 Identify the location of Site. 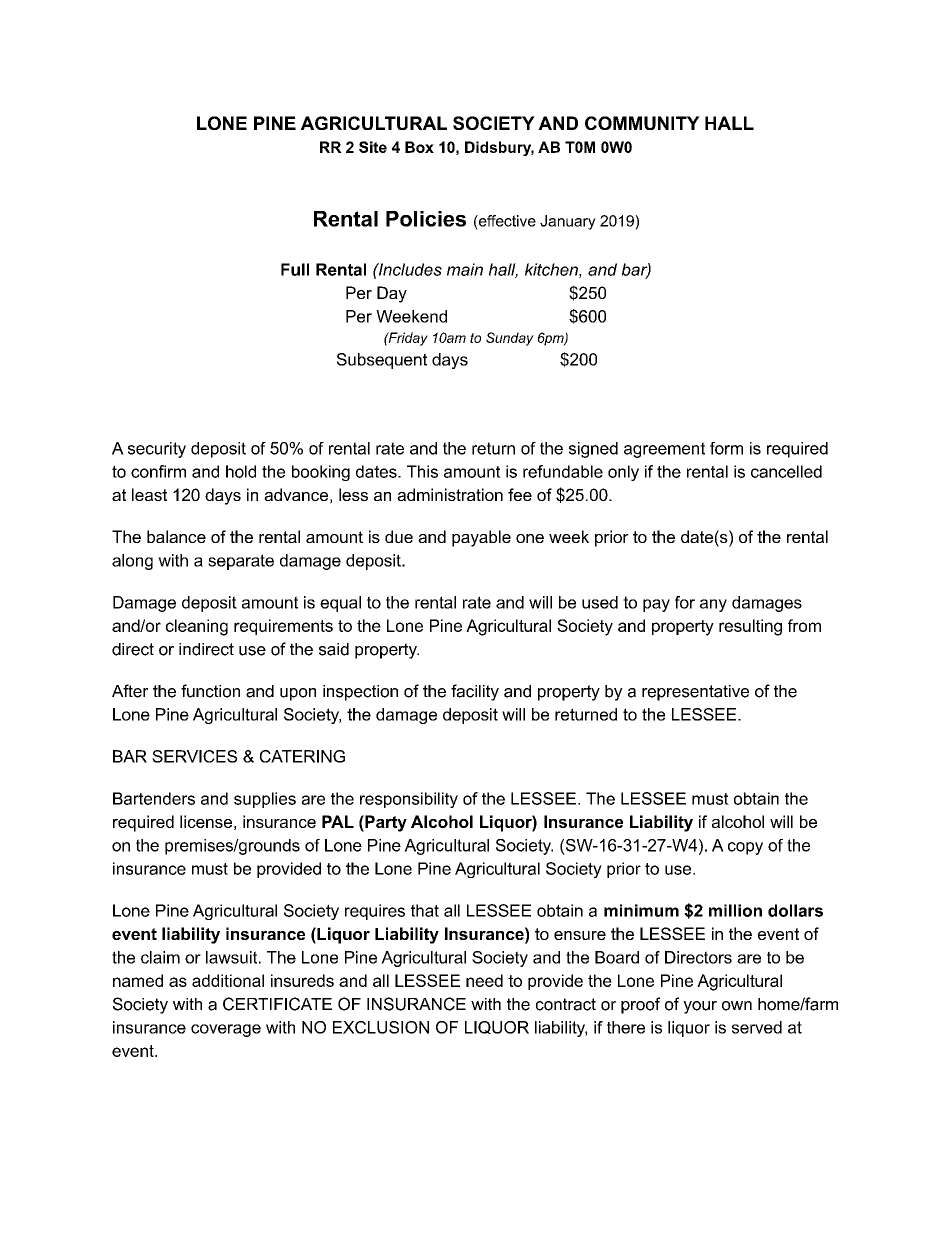
(373, 147).
